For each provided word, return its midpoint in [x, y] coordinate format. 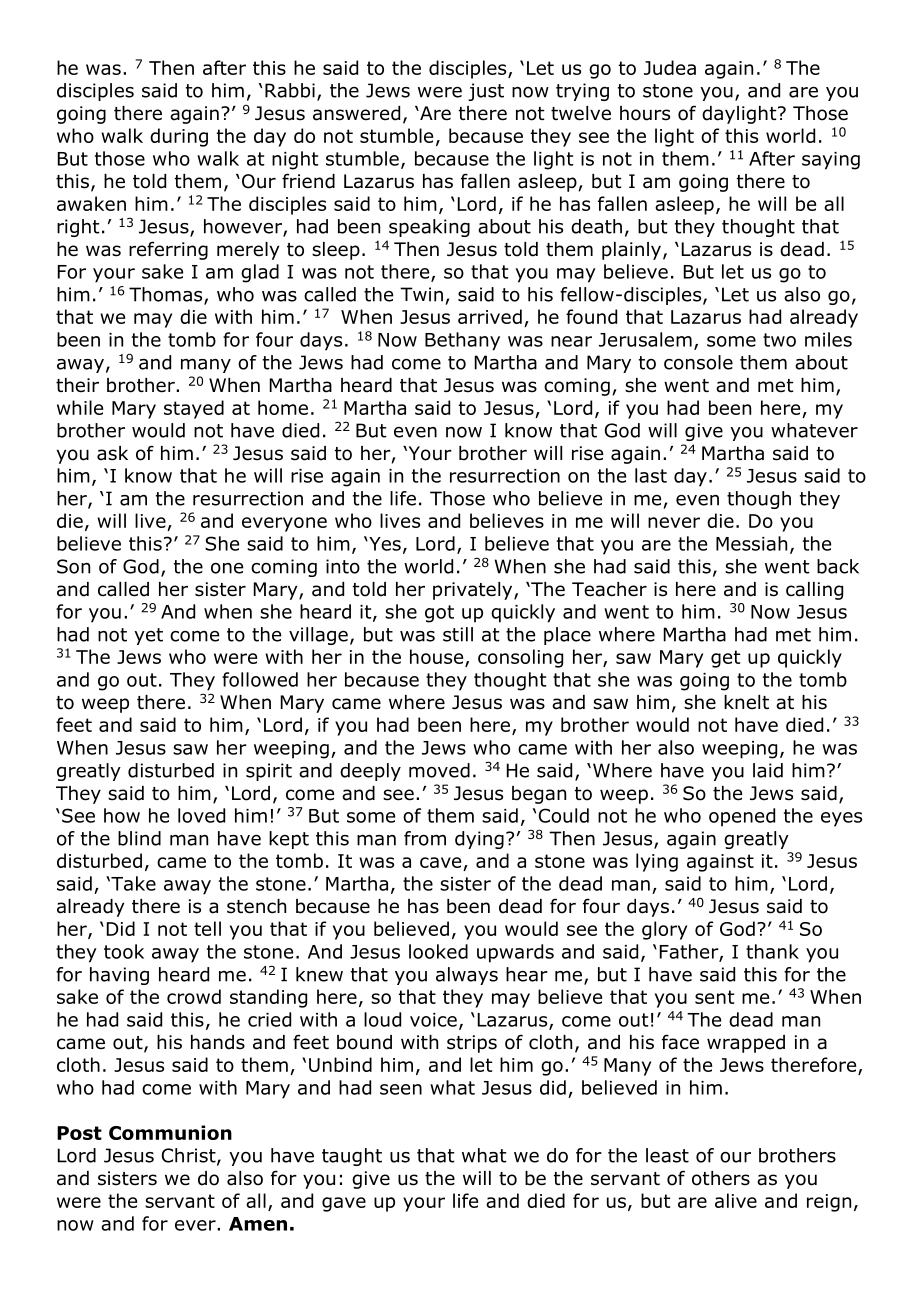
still [458, 634]
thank [772, 951]
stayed [194, 409]
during [179, 137]
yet [148, 636]
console [698, 362]
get [726, 659]
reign [829, 1203]
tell [207, 928]
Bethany [462, 341]
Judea [670, 67]
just [486, 92]
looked [438, 951]
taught [352, 1157]
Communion [170, 1132]
